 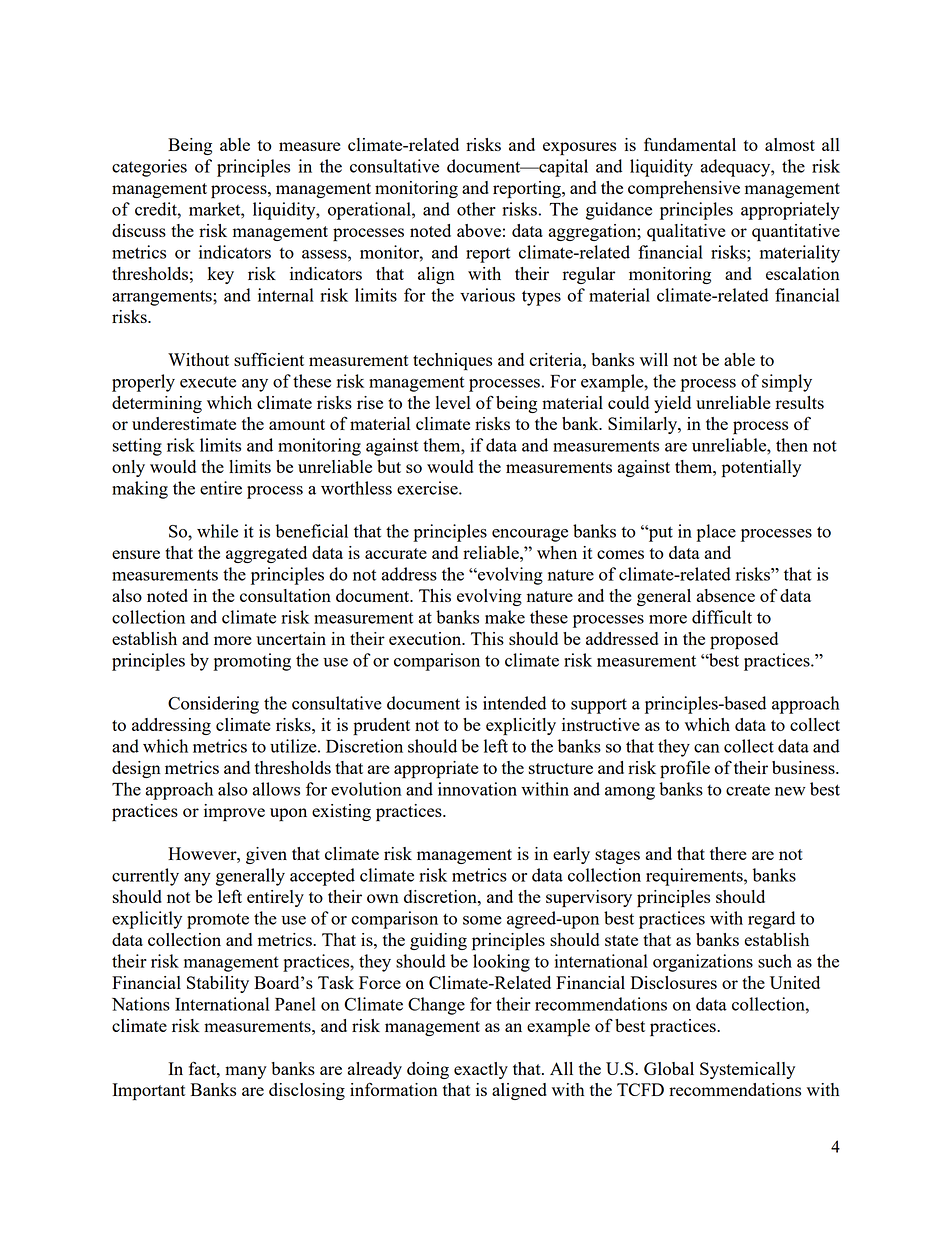 What do you see at coordinates (481, 1070) in the screenshot?
I see `exactly` at bounding box center [481, 1070].
